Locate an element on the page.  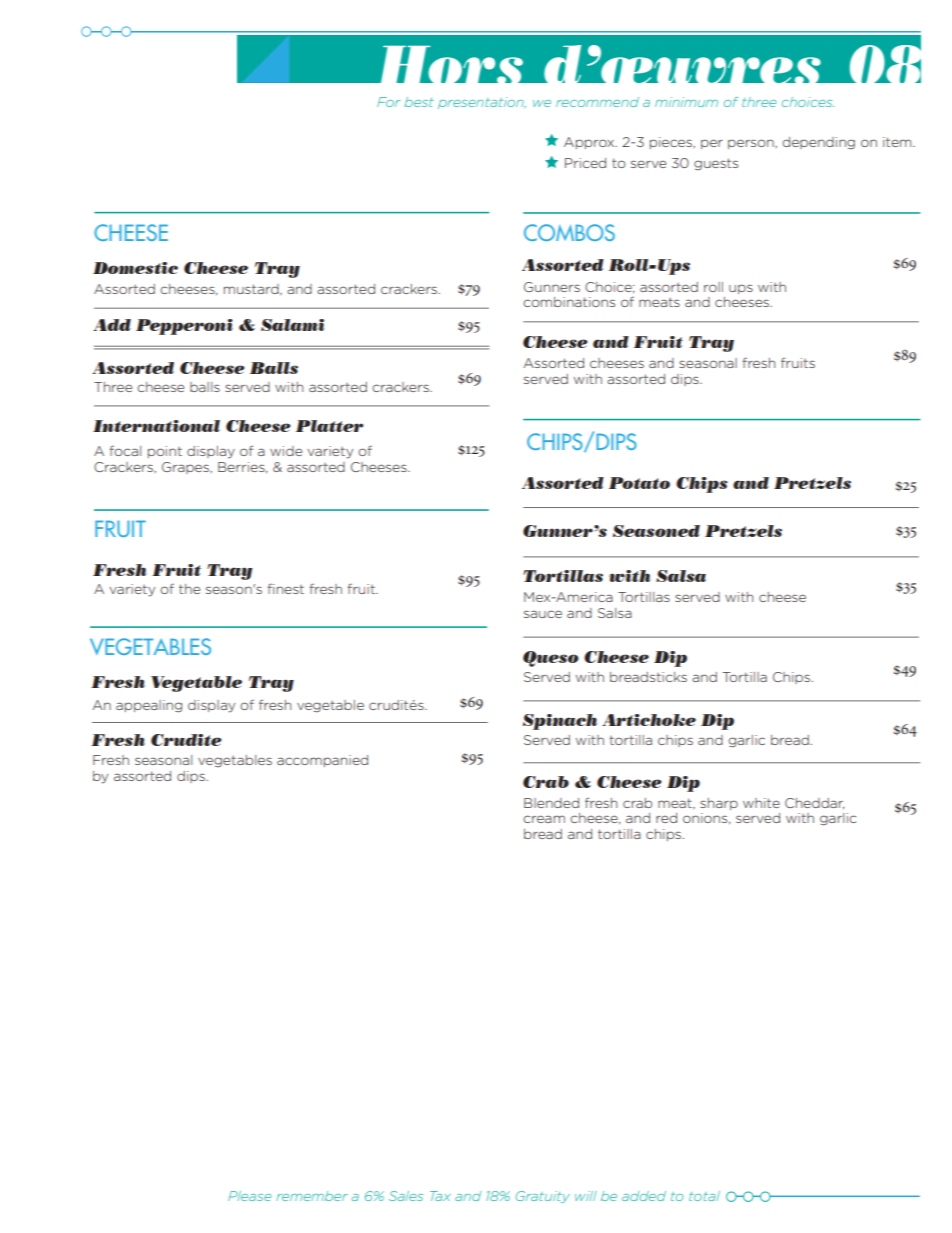
total is located at coordinates (704, 1196).
